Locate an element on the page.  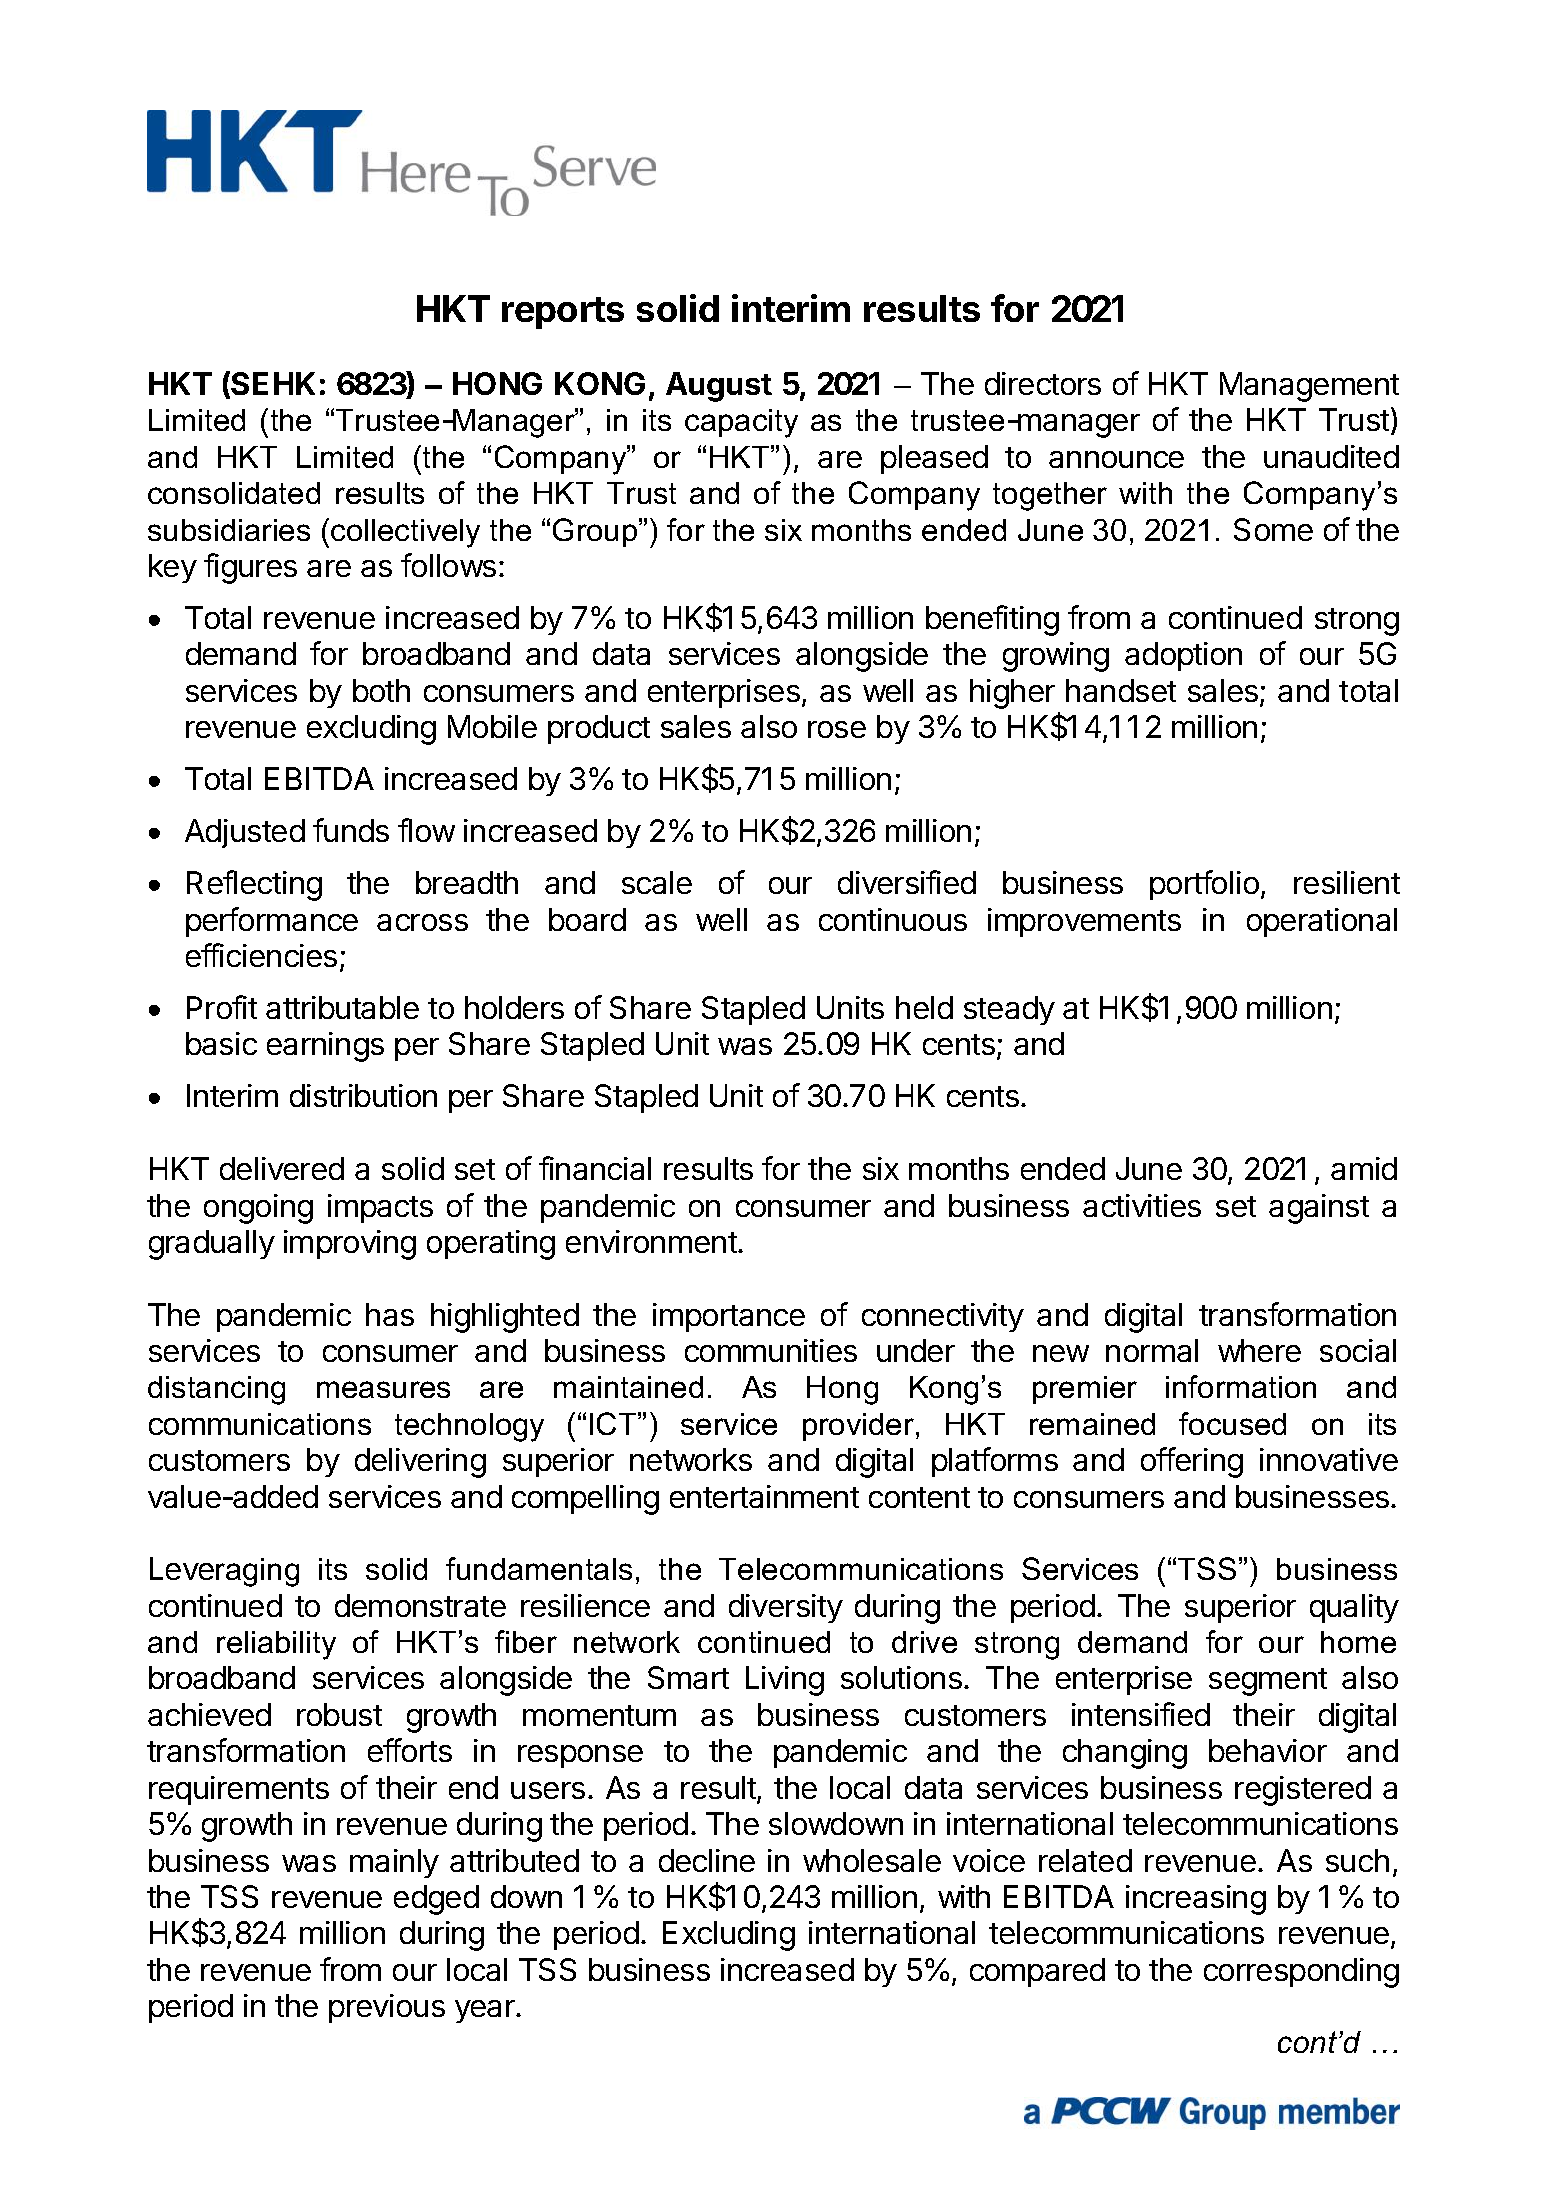
previous is located at coordinates (387, 2008).
